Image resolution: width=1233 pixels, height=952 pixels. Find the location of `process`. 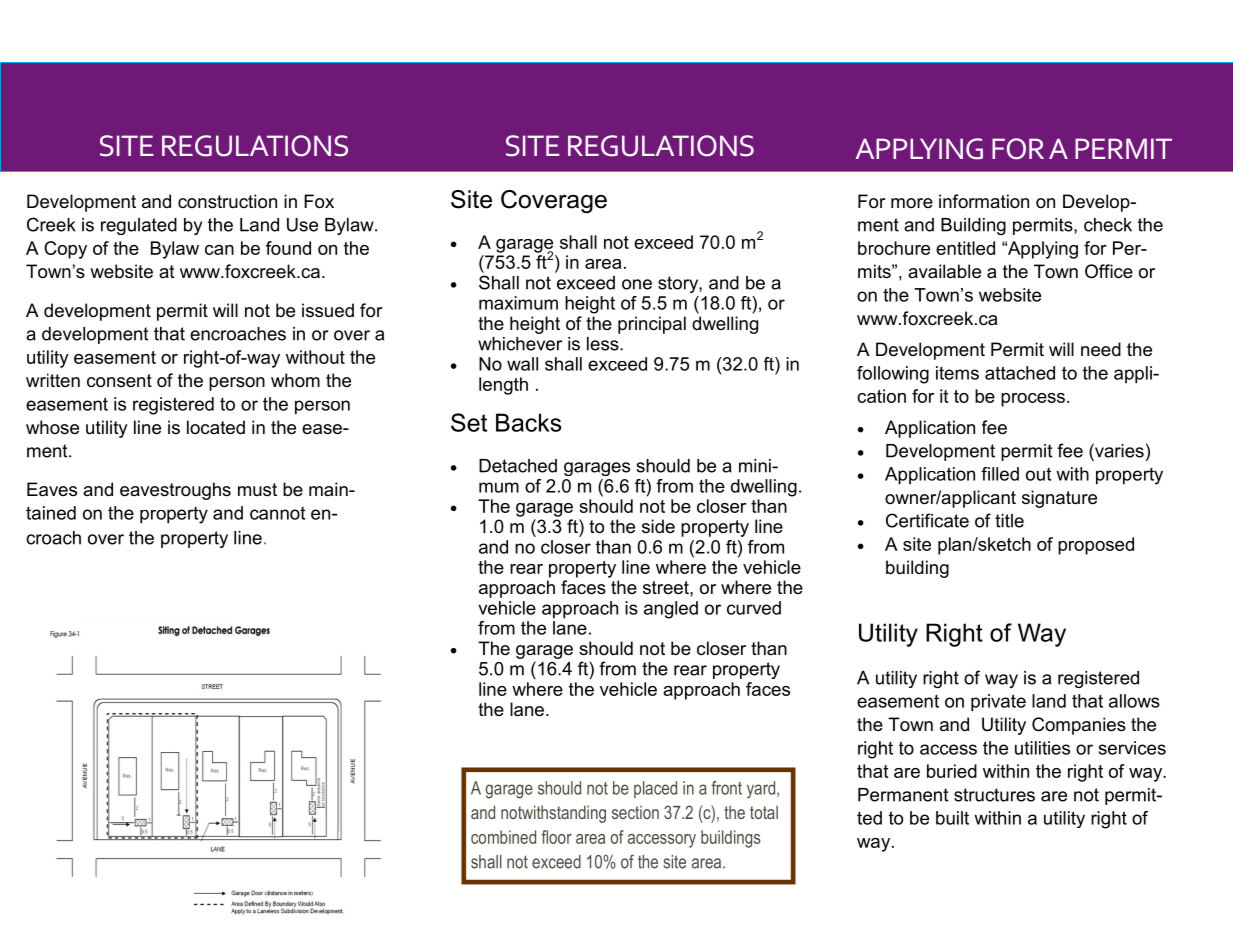

process is located at coordinates (1033, 400).
